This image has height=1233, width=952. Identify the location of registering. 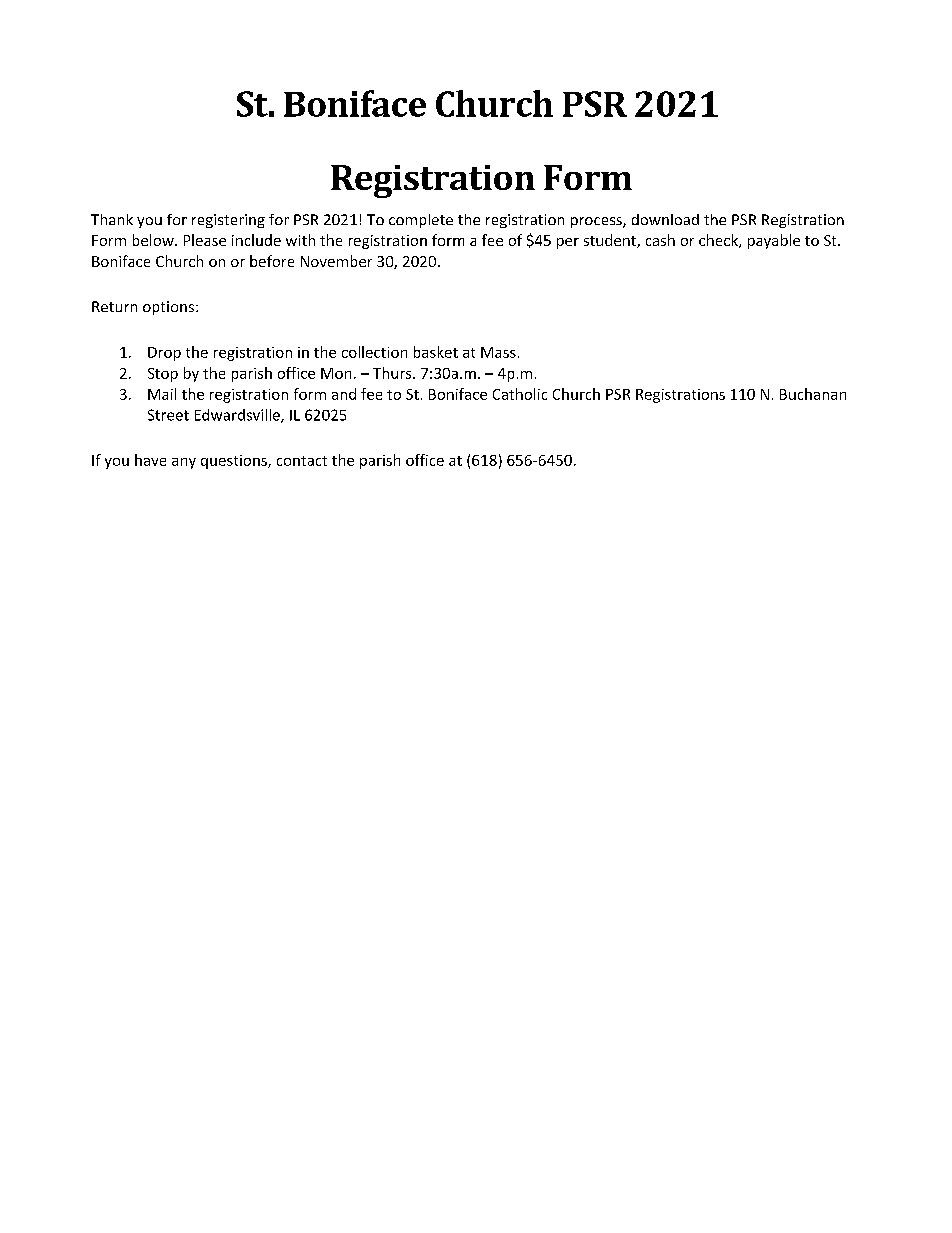
(228, 221).
